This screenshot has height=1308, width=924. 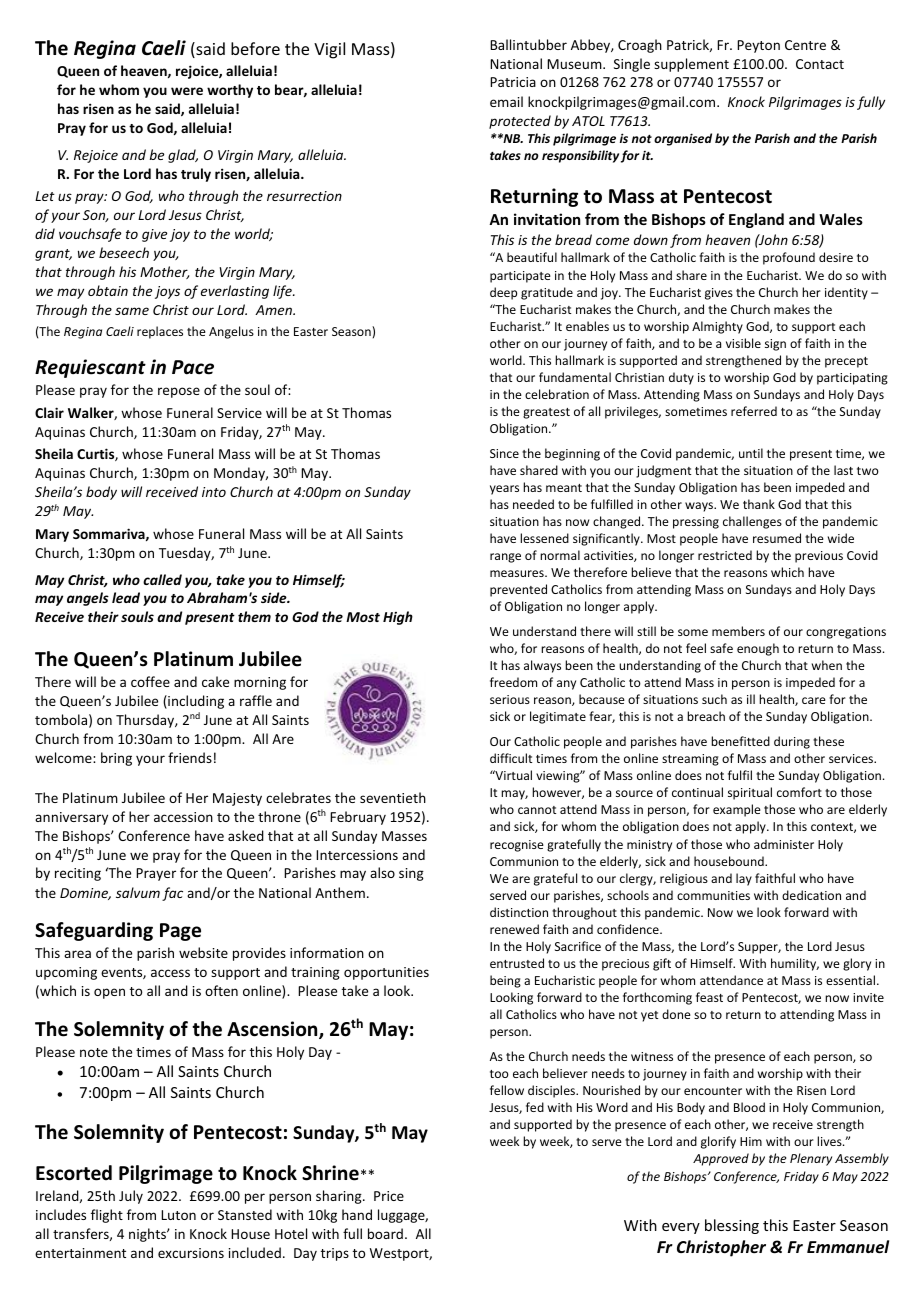 What do you see at coordinates (811, 895) in the screenshot?
I see `dedication` at bounding box center [811, 895].
